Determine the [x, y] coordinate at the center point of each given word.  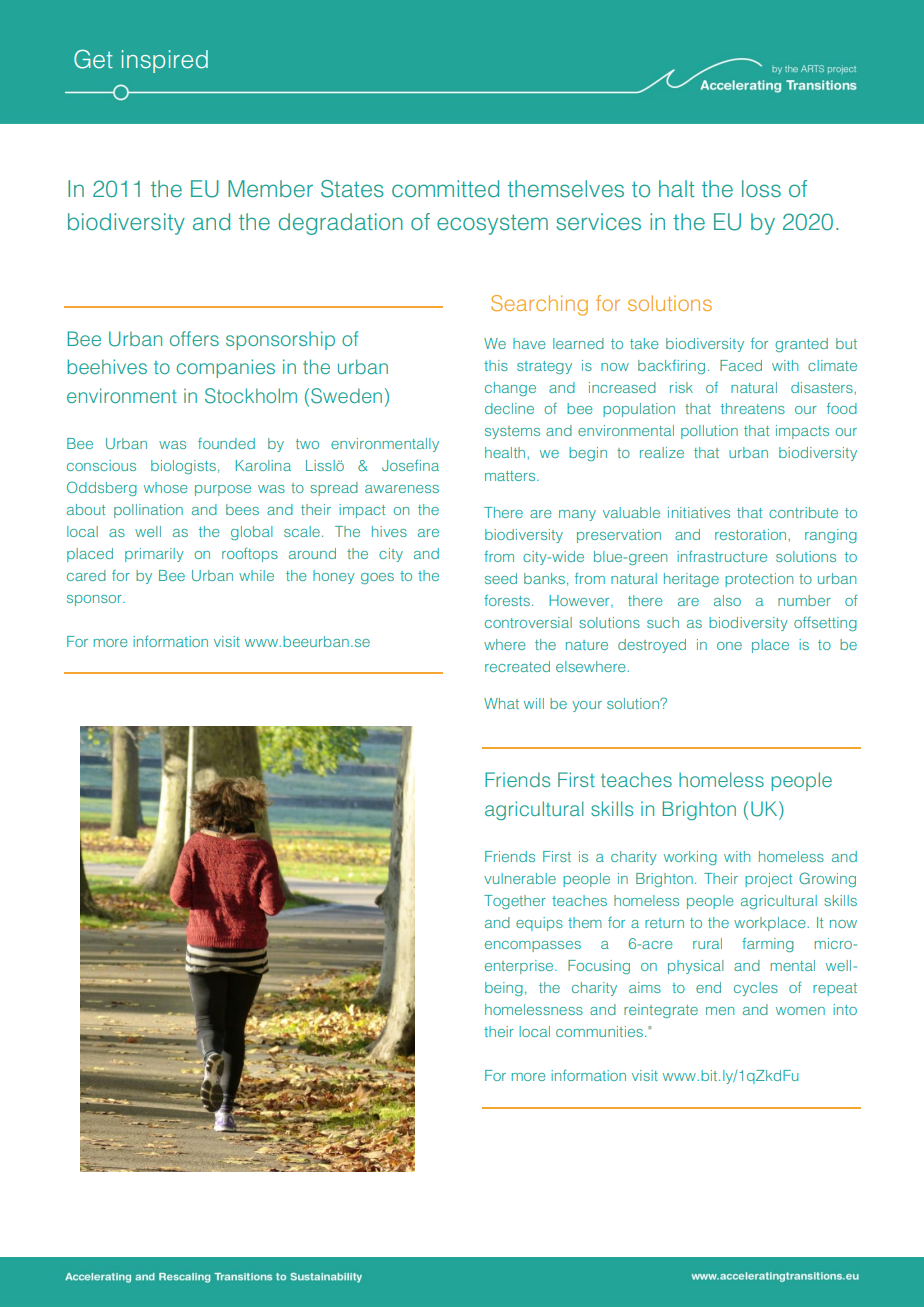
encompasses [533, 946]
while [256, 575]
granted [801, 345]
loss [761, 188]
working [690, 858]
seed [501, 578]
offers [194, 338]
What [501, 703]
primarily [154, 555]
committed [445, 189]
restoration [752, 534]
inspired [165, 61]
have [529, 343]
